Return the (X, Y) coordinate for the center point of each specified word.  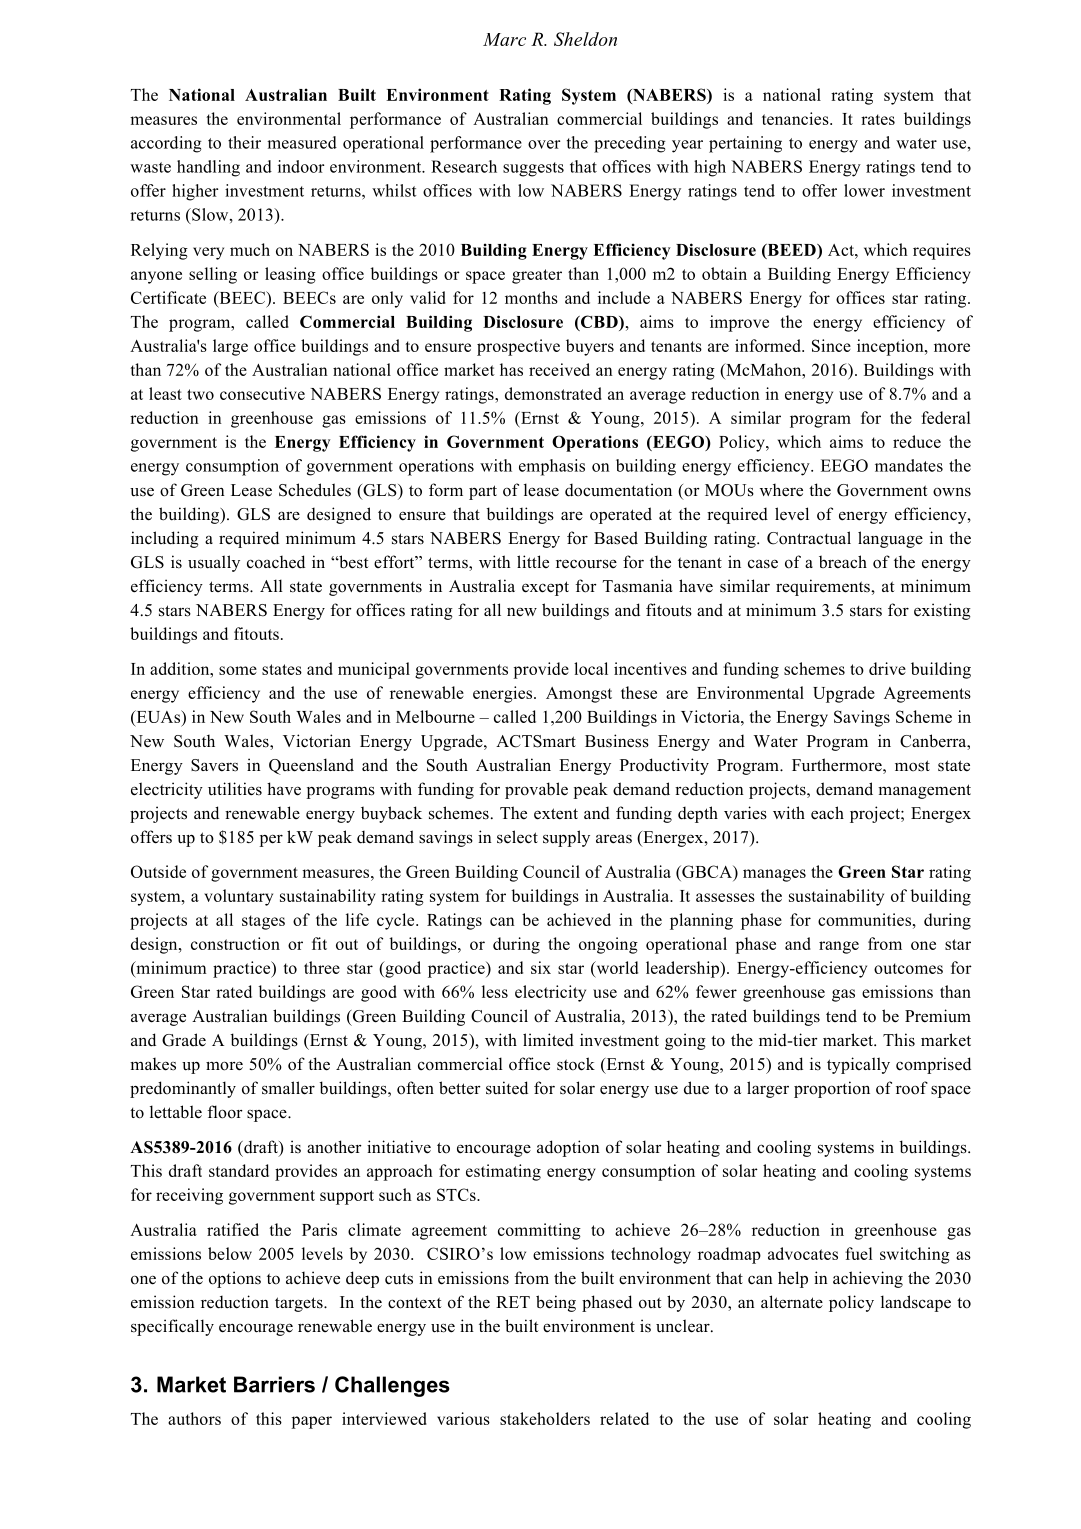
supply (566, 838)
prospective (518, 347)
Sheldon (585, 39)
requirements (824, 587)
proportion (832, 1089)
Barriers (274, 1384)
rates (878, 119)
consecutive (262, 393)
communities (864, 919)
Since (831, 345)
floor (225, 1112)
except (545, 588)
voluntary (238, 897)
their (244, 142)
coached (276, 562)
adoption (568, 1148)
